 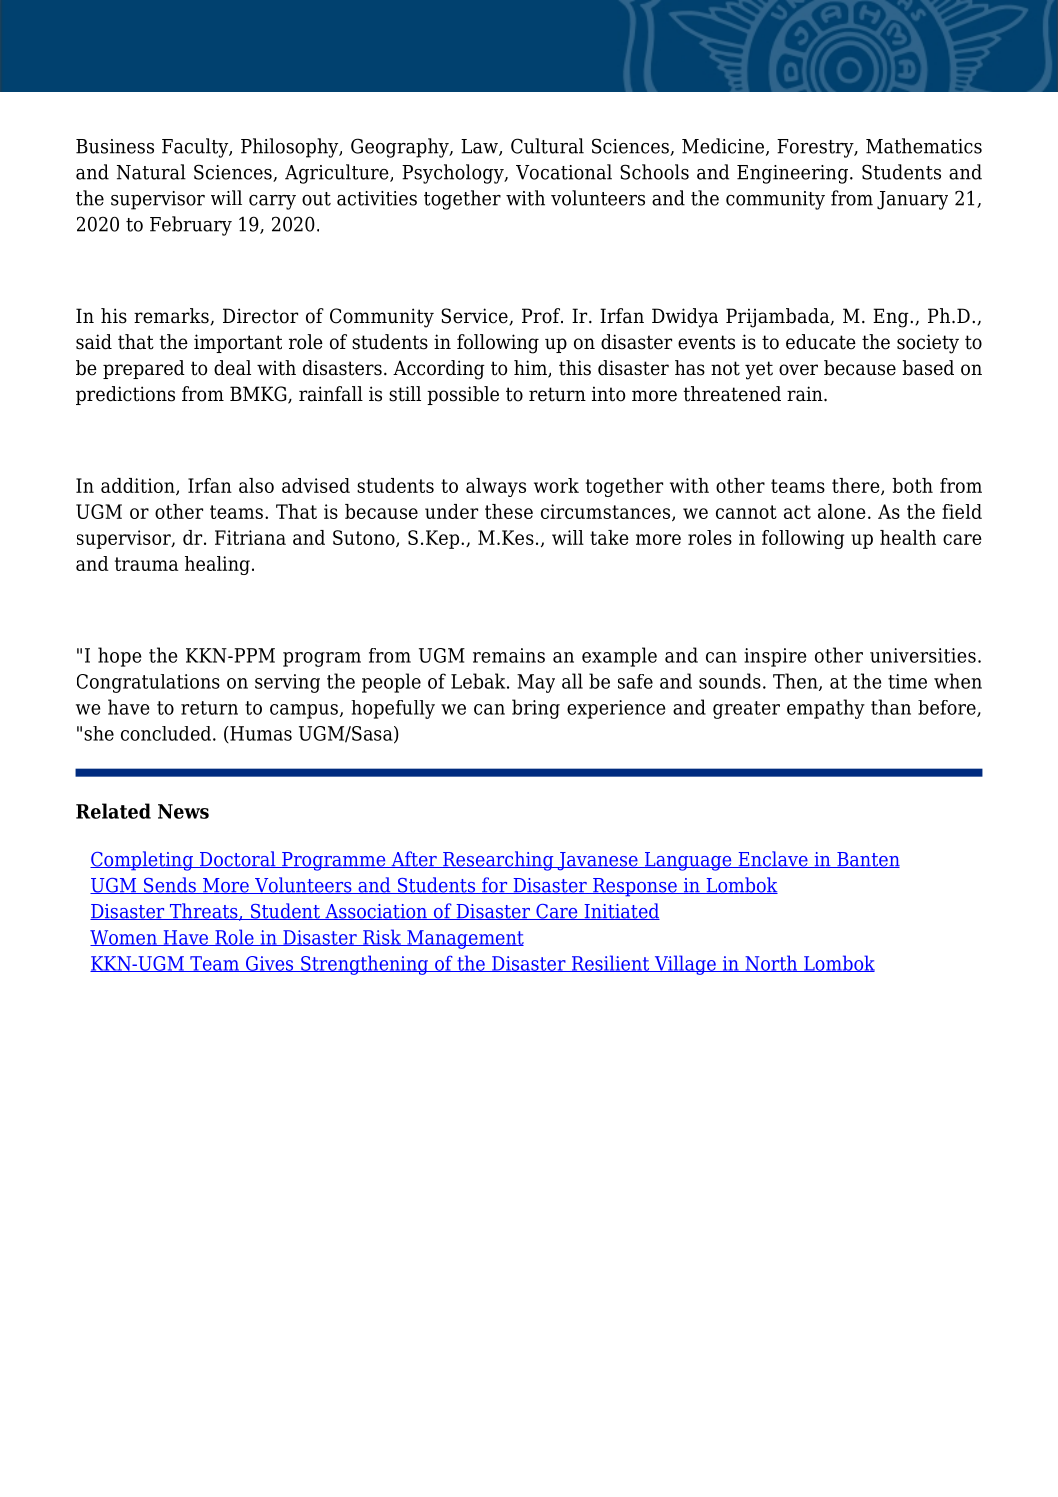 What do you see at coordinates (609, 537) in the screenshot?
I see `take` at bounding box center [609, 537].
